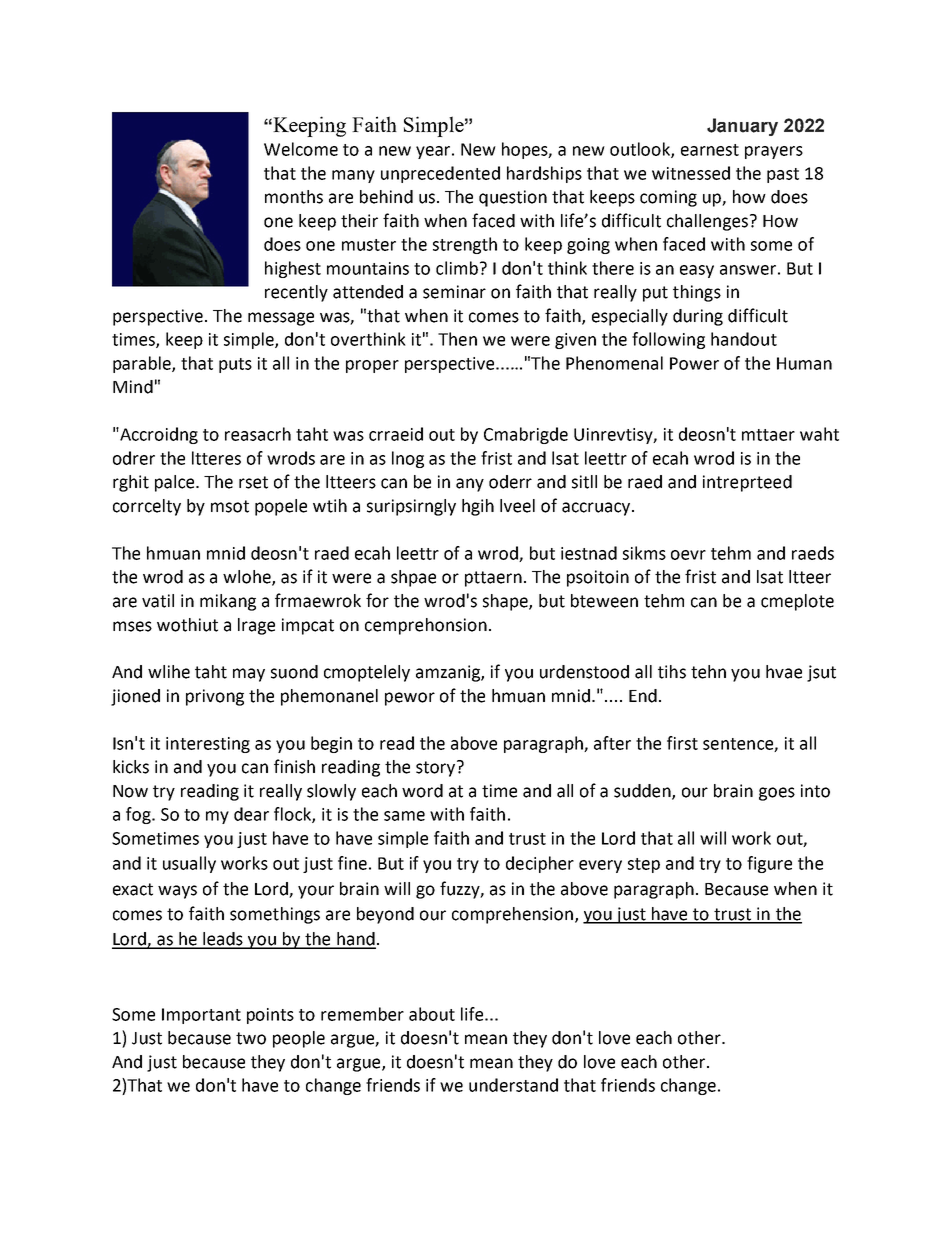 This document has height=1233, width=952. Describe the element at coordinates (440, 174) in the document. I see `unprecedented` at that location.
